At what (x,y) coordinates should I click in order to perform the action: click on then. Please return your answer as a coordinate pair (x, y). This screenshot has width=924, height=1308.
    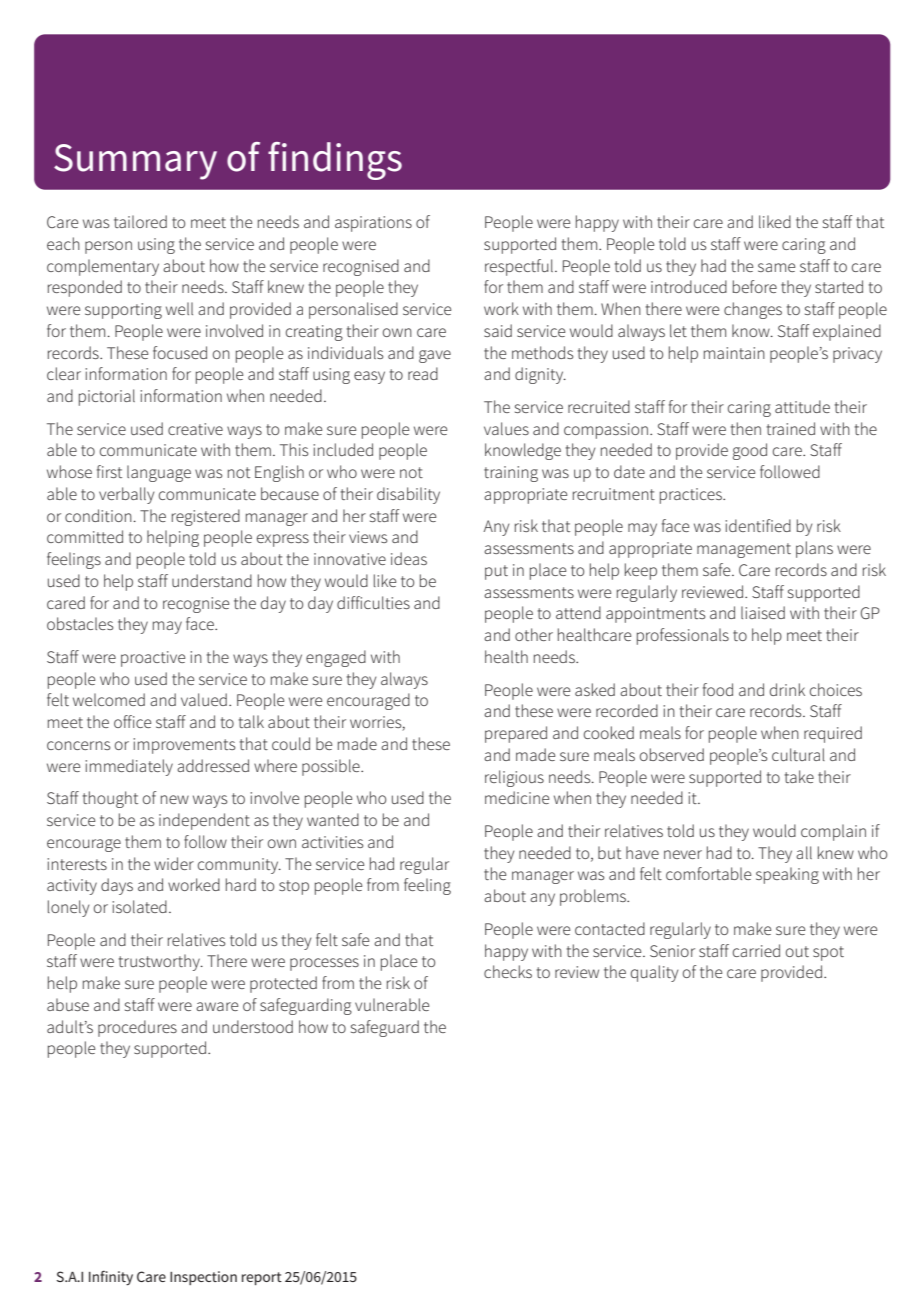
    Looking at the image, I should click on (746, 428).
